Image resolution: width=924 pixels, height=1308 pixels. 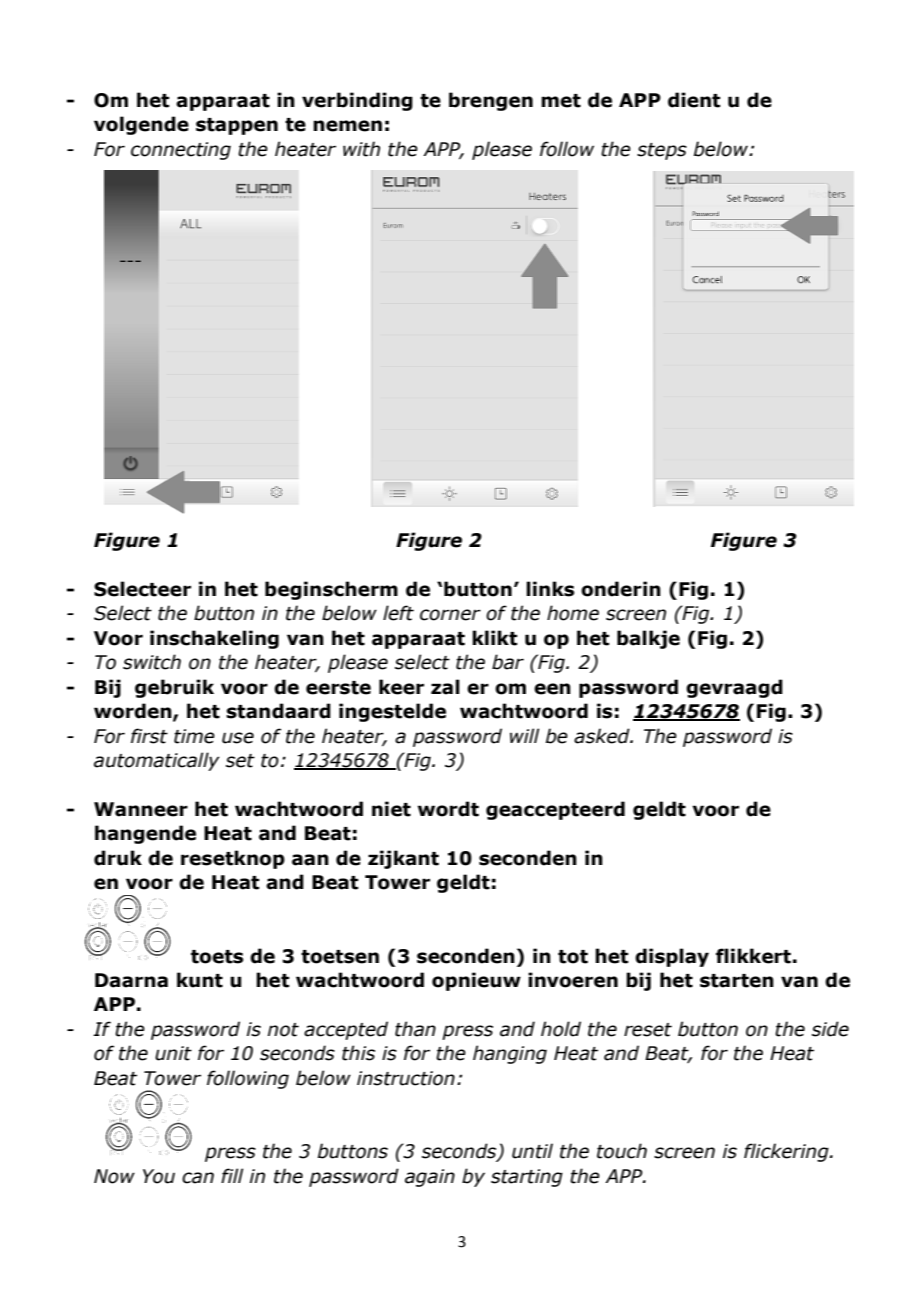 What do you see at coordinates (573, 613) in the image?
I see `home` at bounding box center [573, 613].
